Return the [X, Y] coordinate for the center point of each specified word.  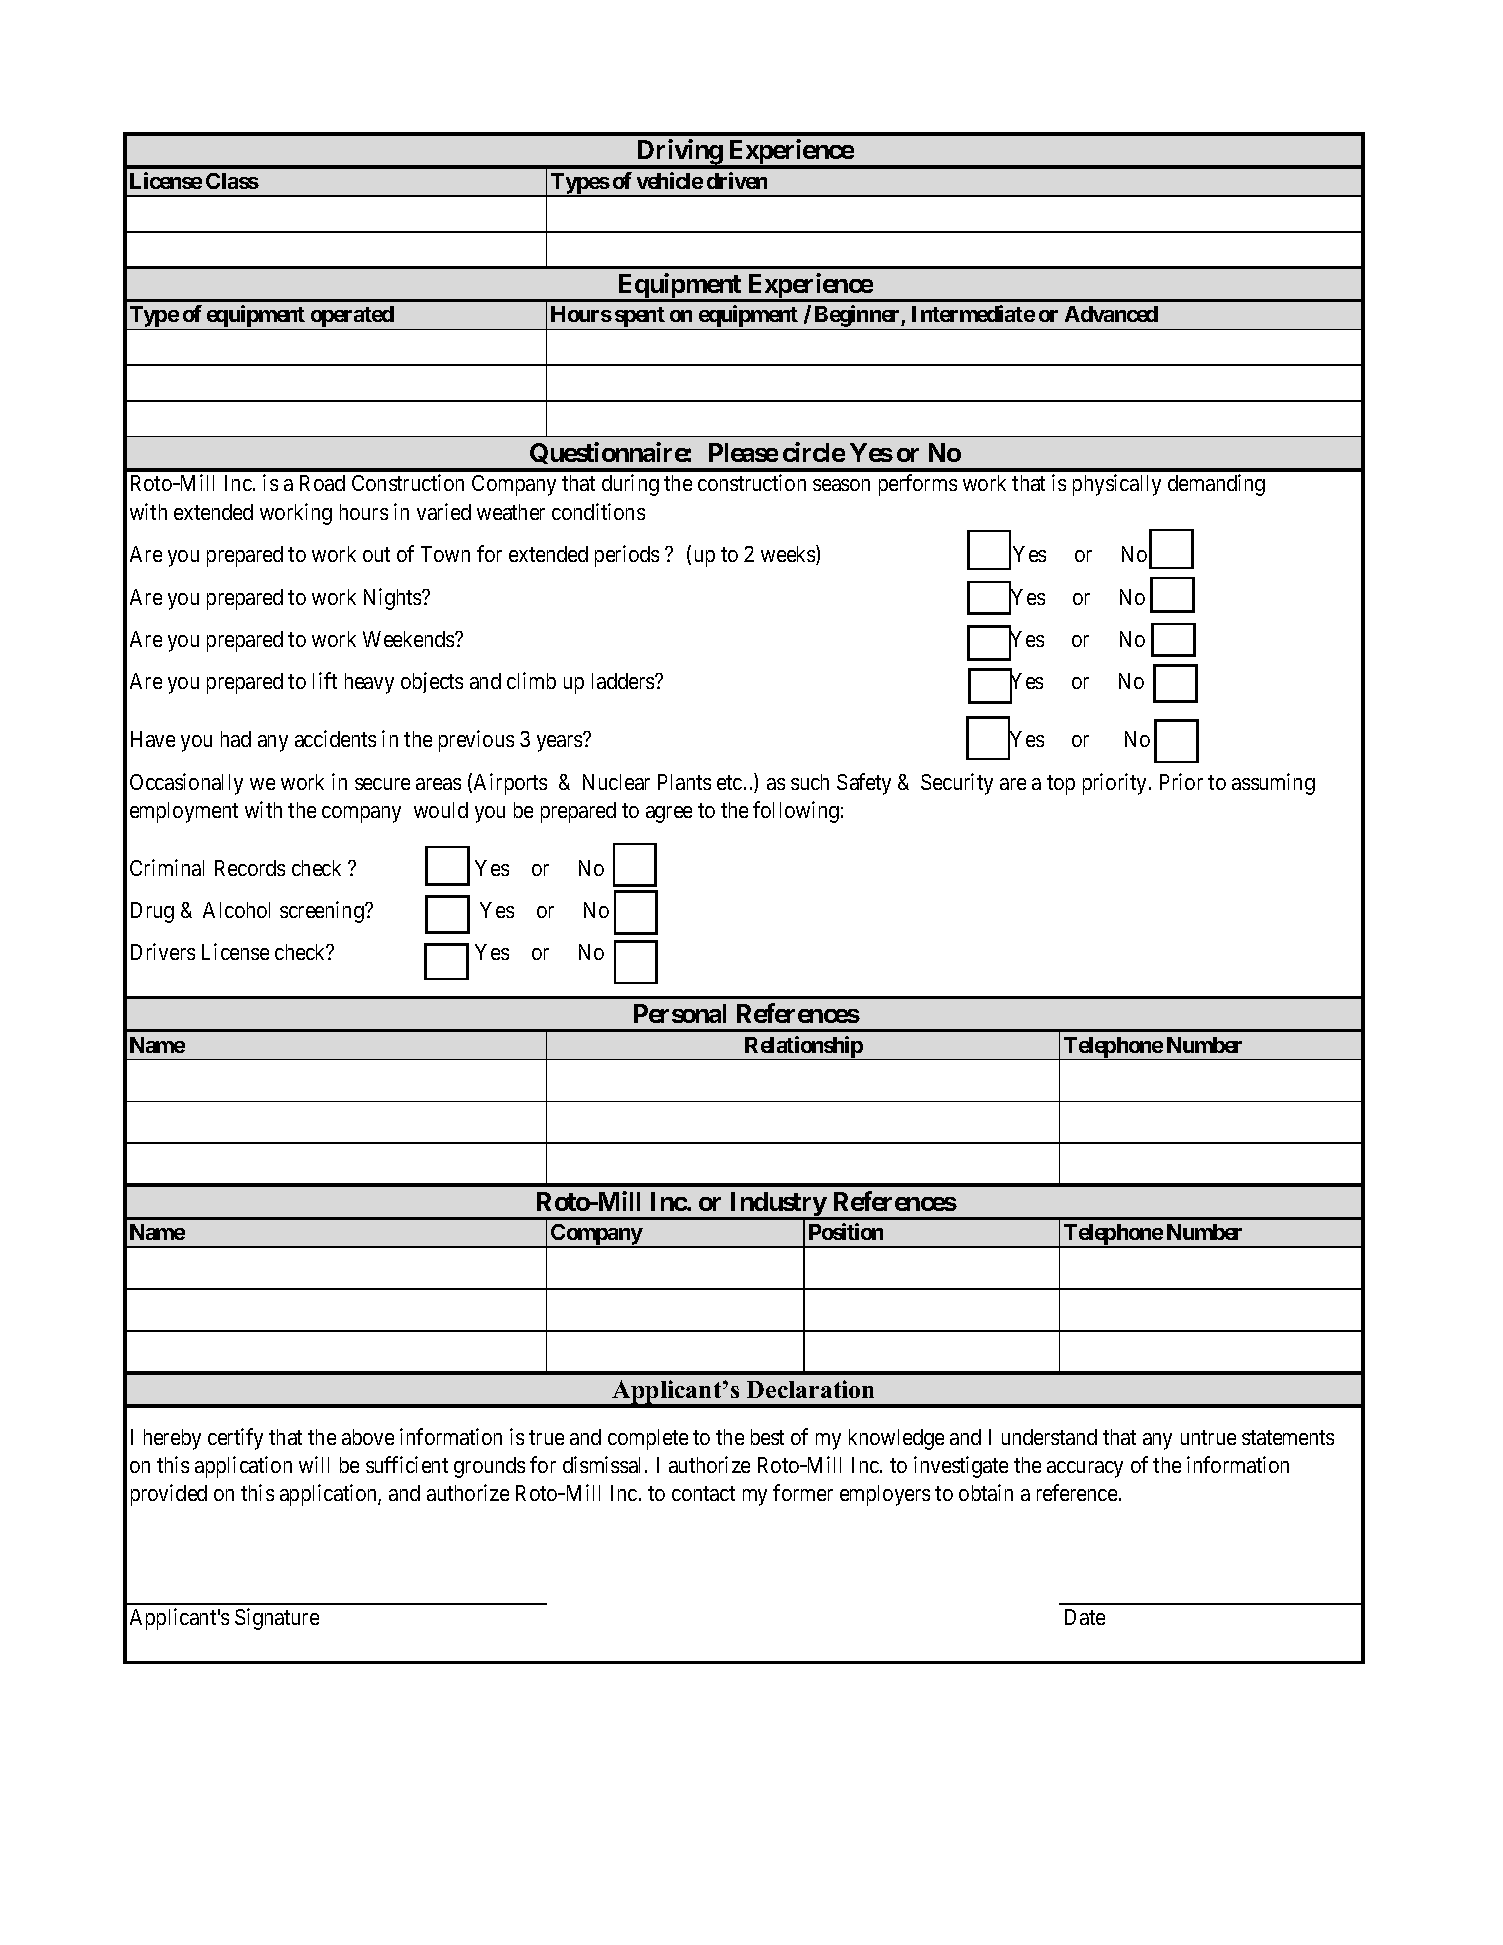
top [1061, 785]
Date [1085, 1617]
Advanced [1111, 314]
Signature [277, 1619]
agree [669, 814]
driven [737, 180]
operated [352, 318]
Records [250, 868]
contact [703, 1493]
